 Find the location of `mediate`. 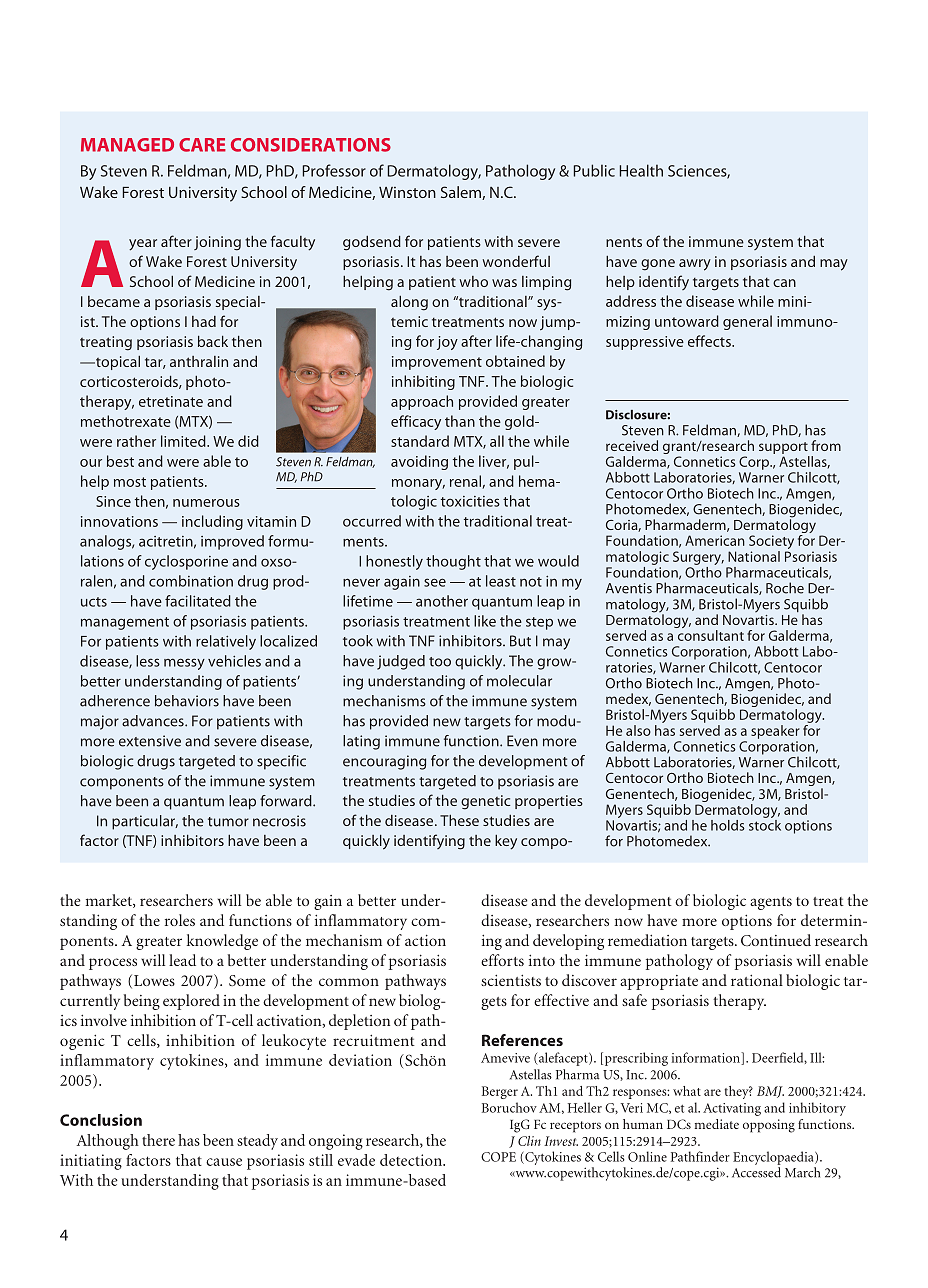

mediate is located at coordinates (717, 1124).
